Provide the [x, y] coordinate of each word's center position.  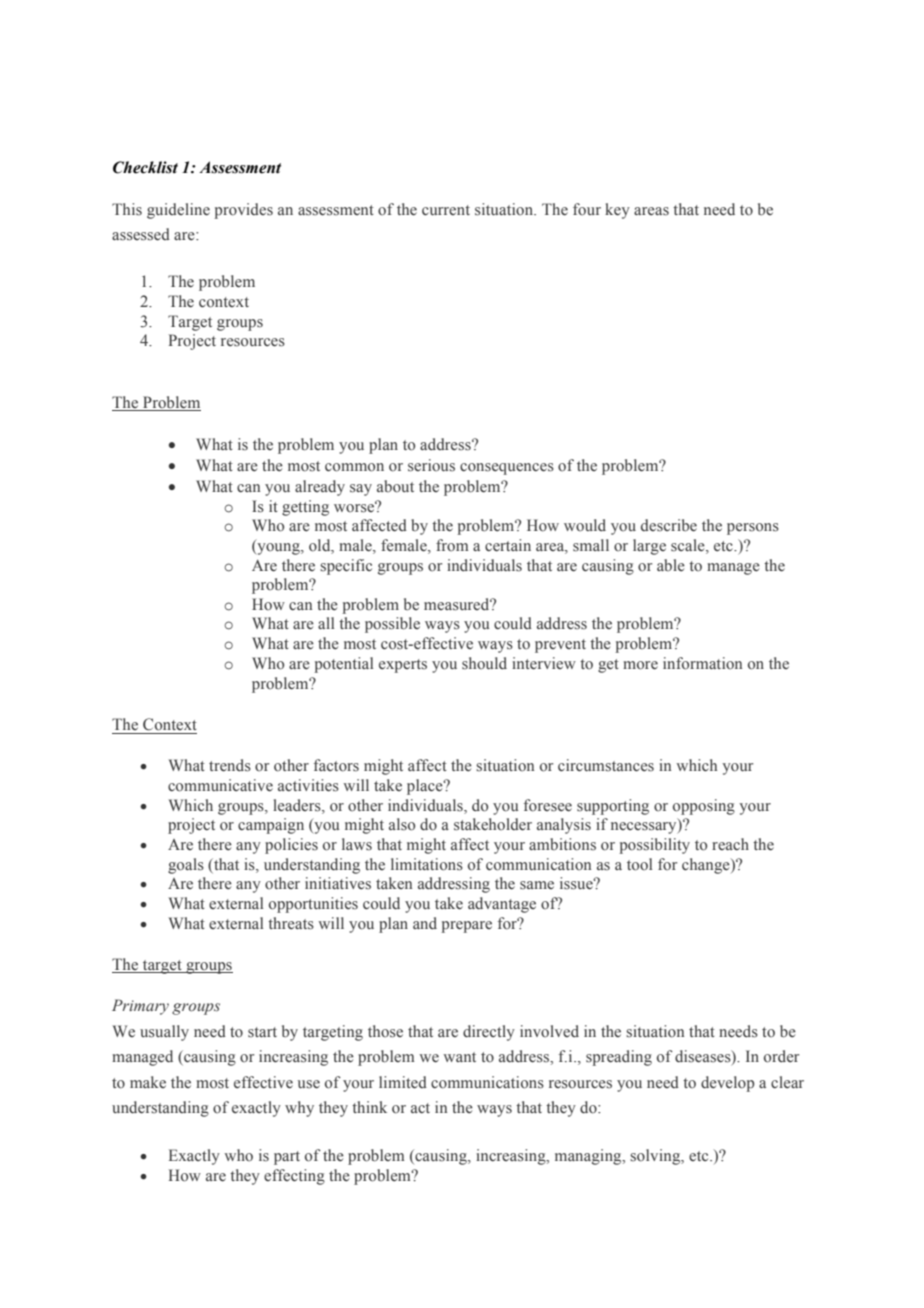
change [707, 866]
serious [431, 465]
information [702, 663]
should [484, 663]
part [287, 1158]
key [617, 211]
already [320, 488]
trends [230, 765]
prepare [466, 927]
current [446, 210]
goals [186, 866]
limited [403, 1082]
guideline [178, 211]
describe [669, 525]
